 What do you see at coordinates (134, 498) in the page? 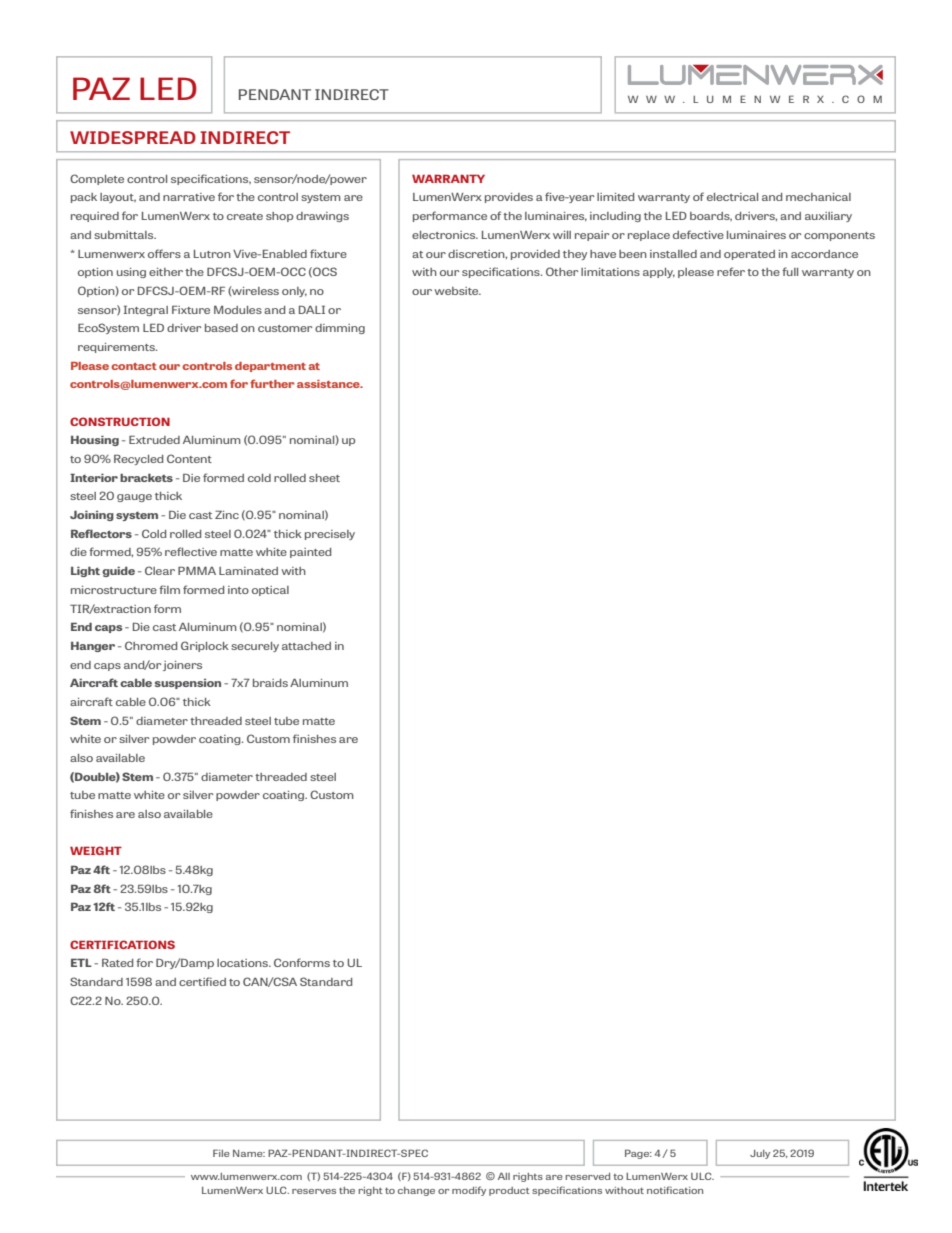
I see `gauge` at bounding box center [134, 498].
